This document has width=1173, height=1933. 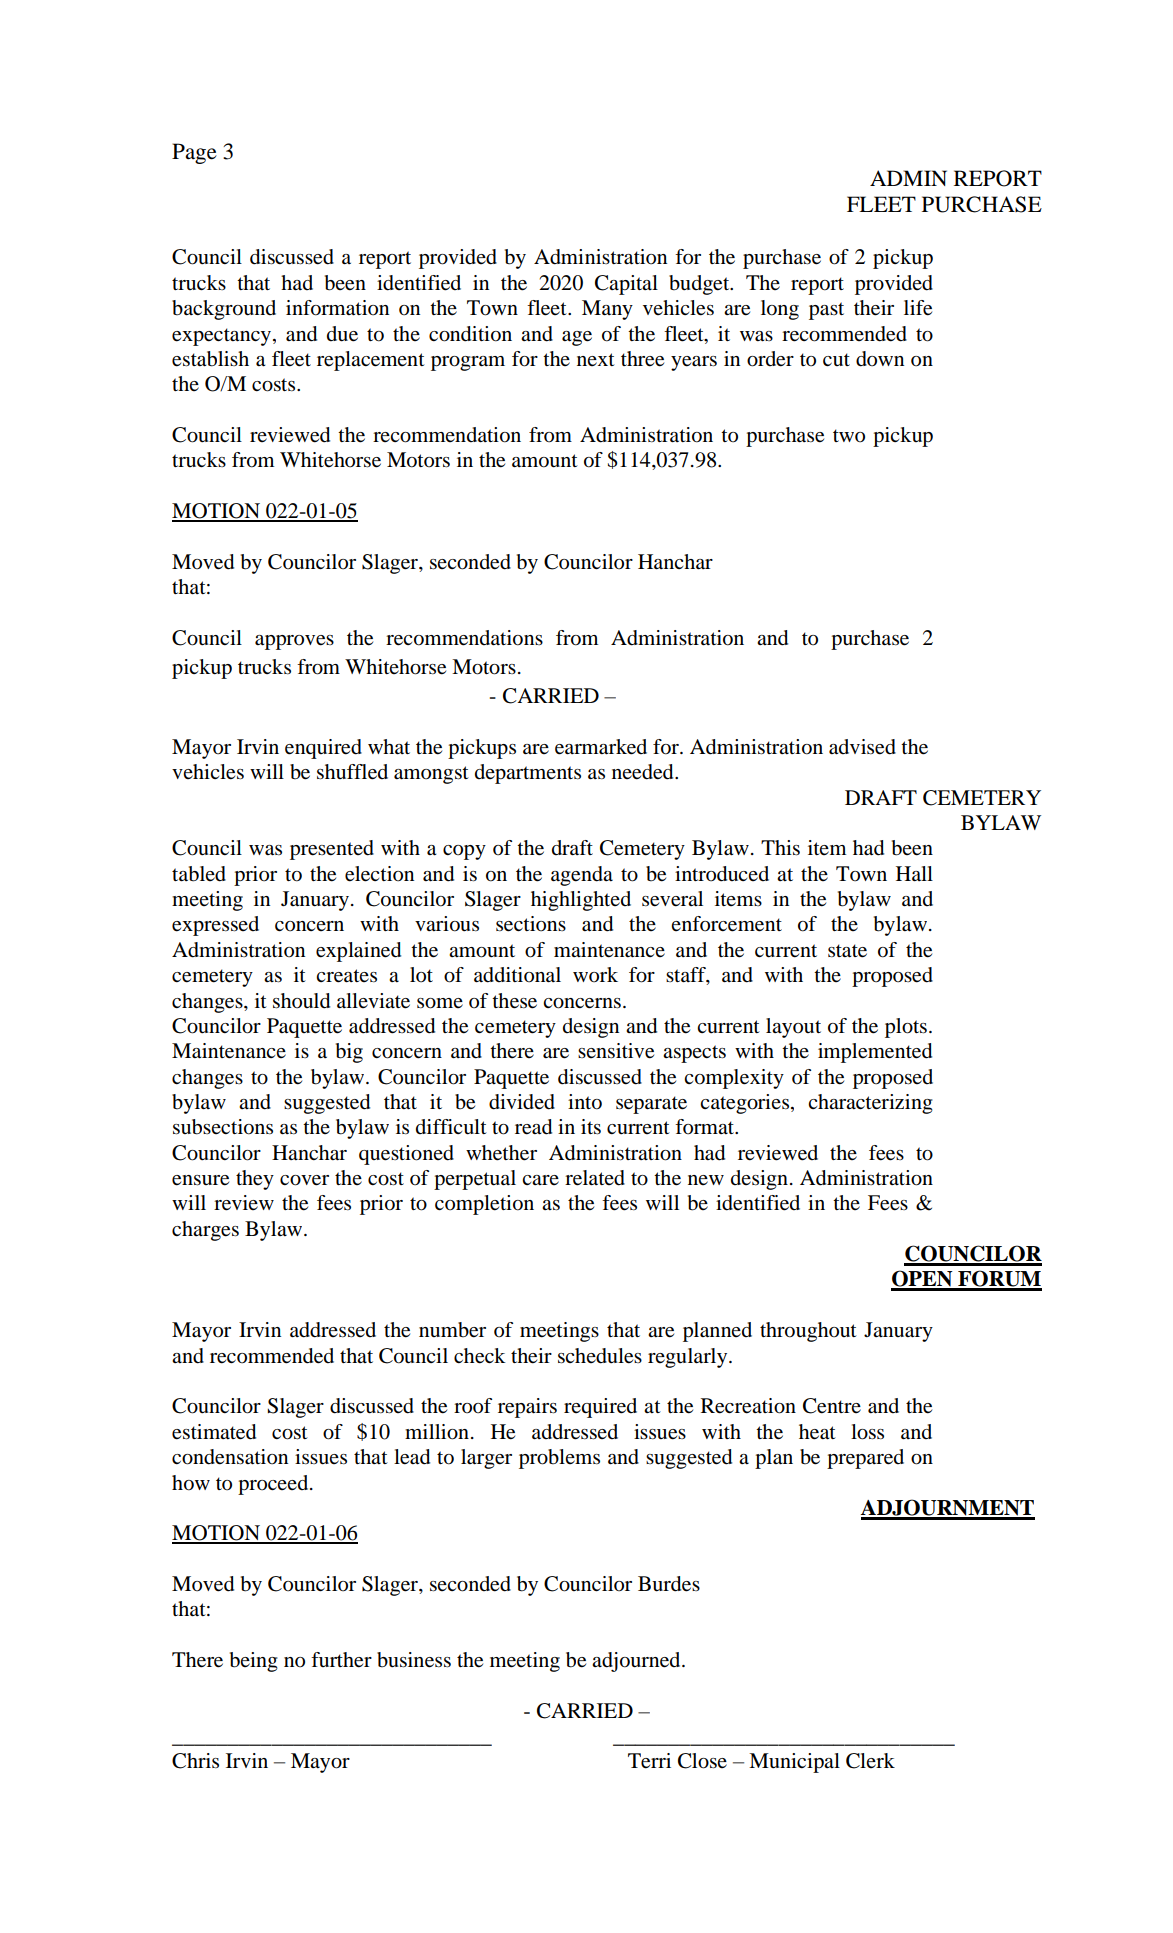 I want to click on should, so click(x=301, y=1001).
